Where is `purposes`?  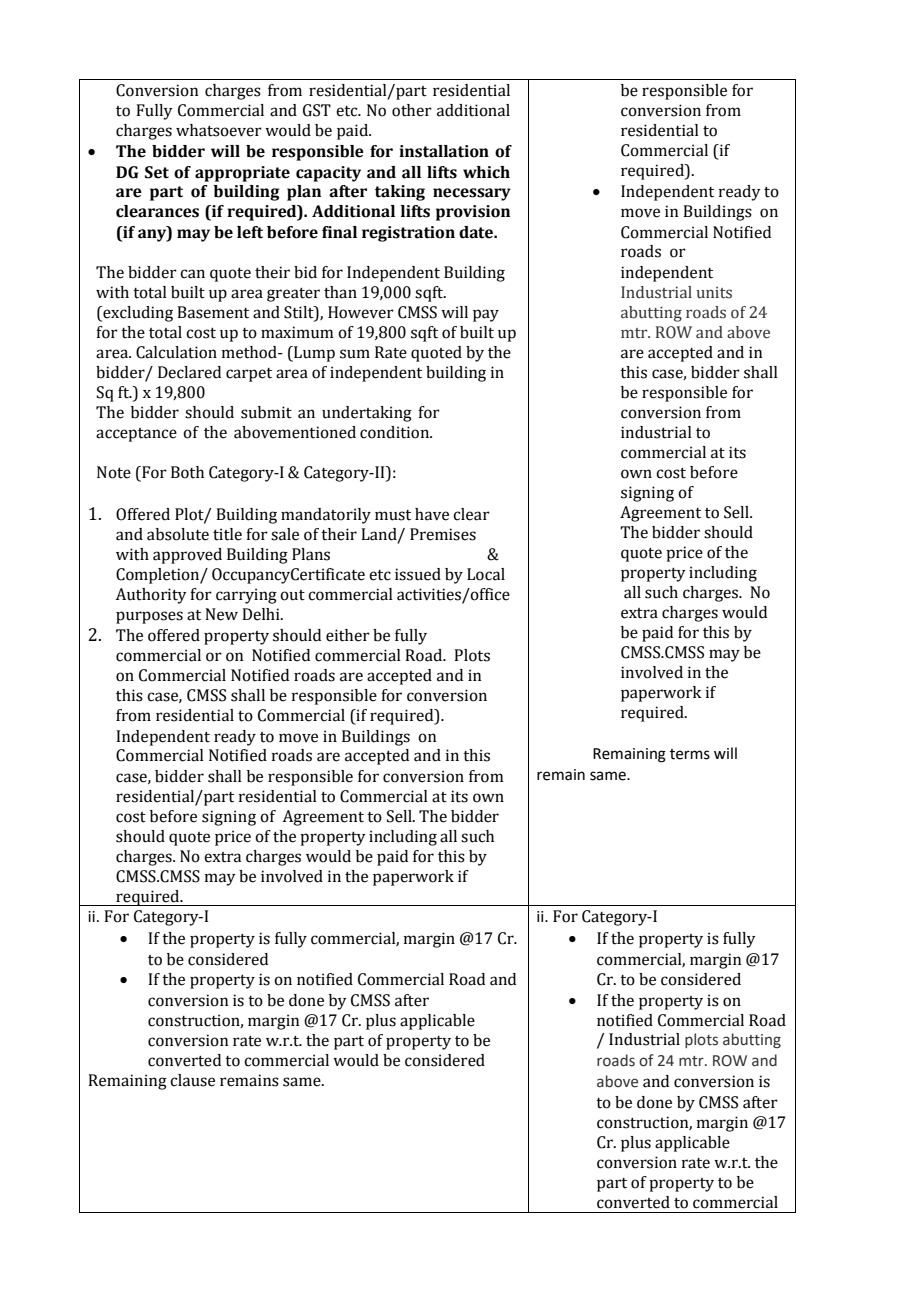
purposes is located at coordinates (149, 617).
